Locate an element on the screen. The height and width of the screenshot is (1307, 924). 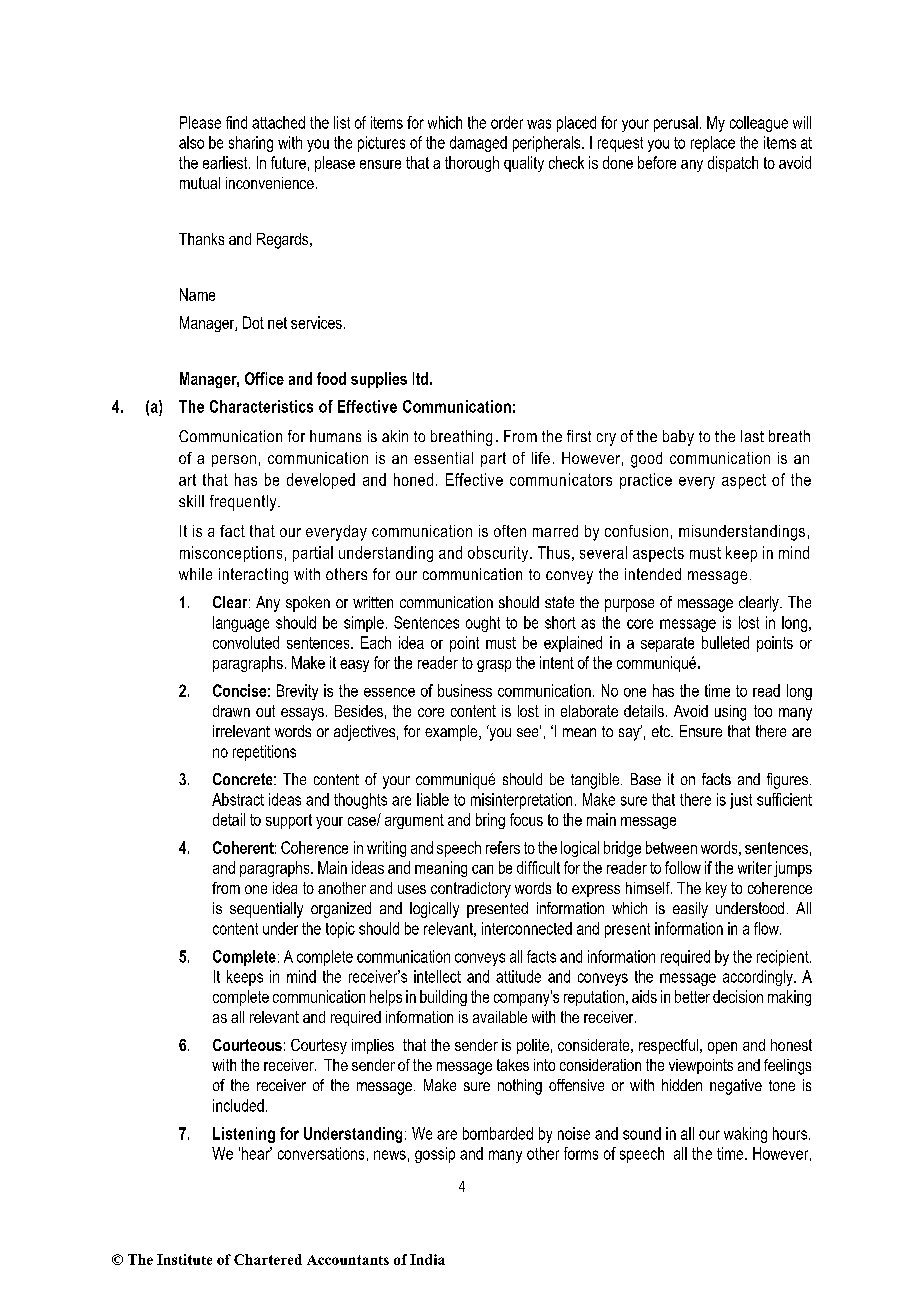
Characteristics is located at coordinates (261, 406).
